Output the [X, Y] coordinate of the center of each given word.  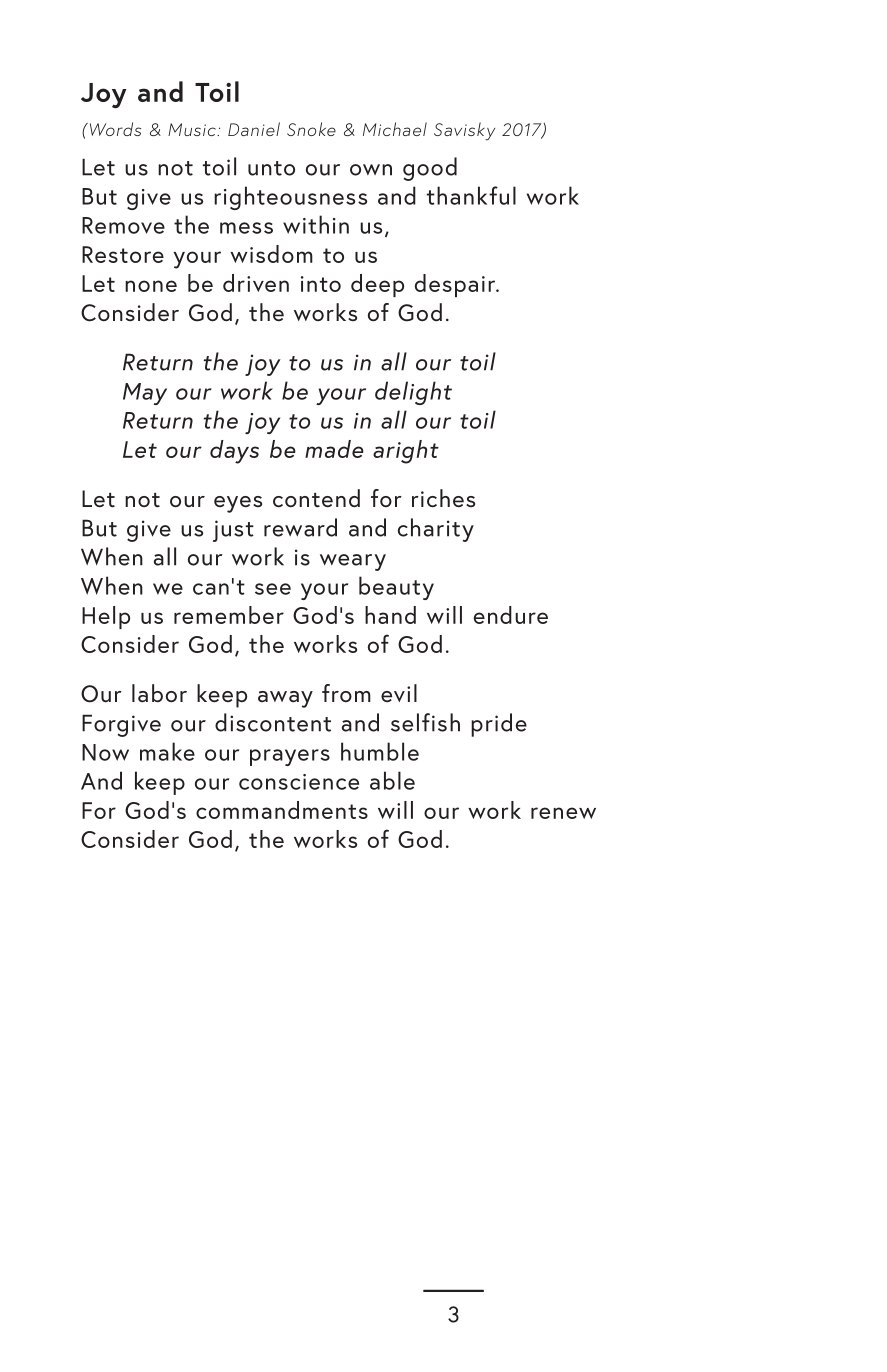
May [145, 394]
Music [193, 129]
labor [159, 693]
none [151, 286]
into [321, 284]
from [346, 693]
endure [511, 615]
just [233, 531]
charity [436, 530]
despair [456, 285]
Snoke [311, 129]
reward [300, 527]
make [167, 751]
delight [413, 393]
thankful [471, 195]
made [334, 449]
